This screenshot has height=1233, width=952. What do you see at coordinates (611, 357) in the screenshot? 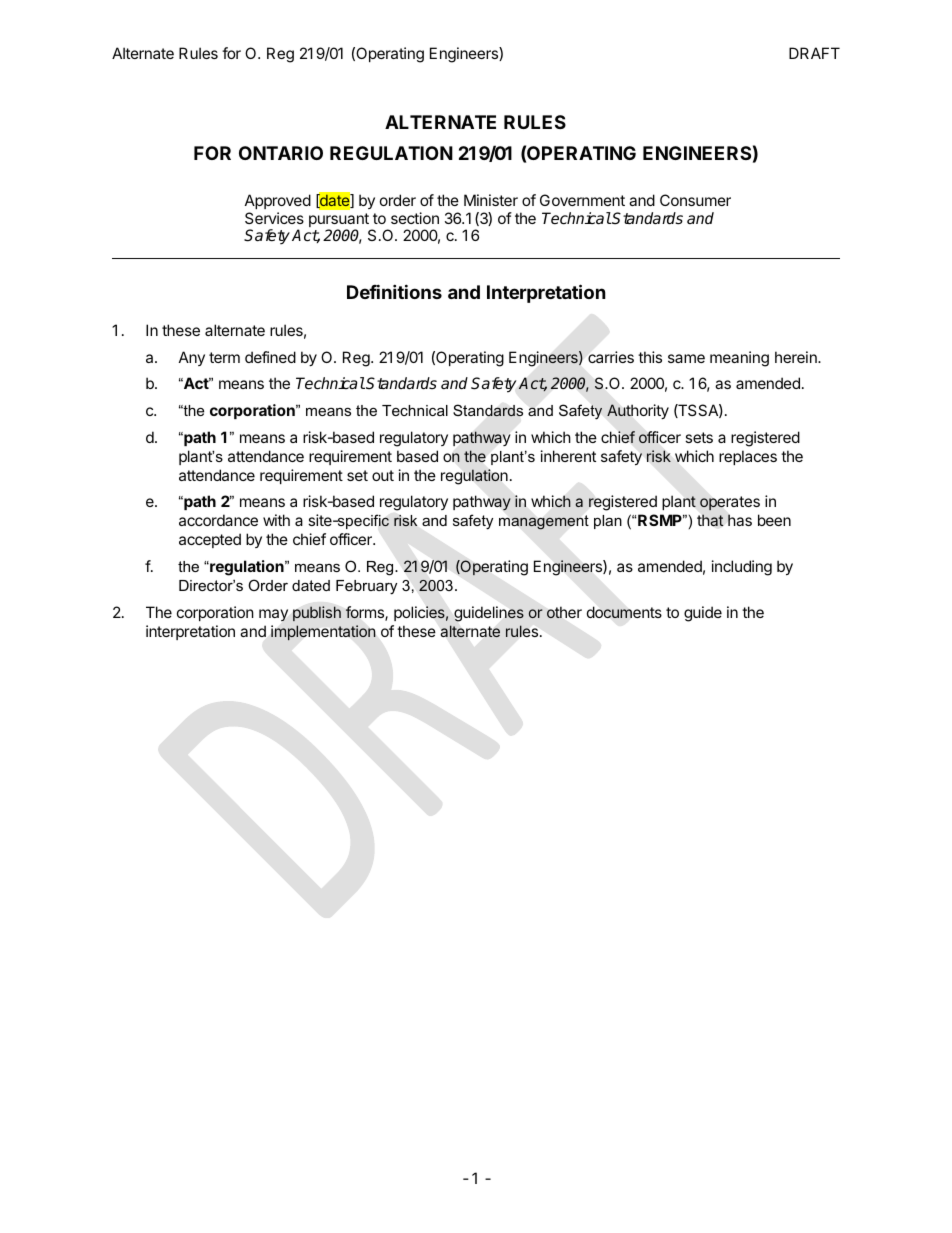
I see `carries` at bounding box center [611, 357].
